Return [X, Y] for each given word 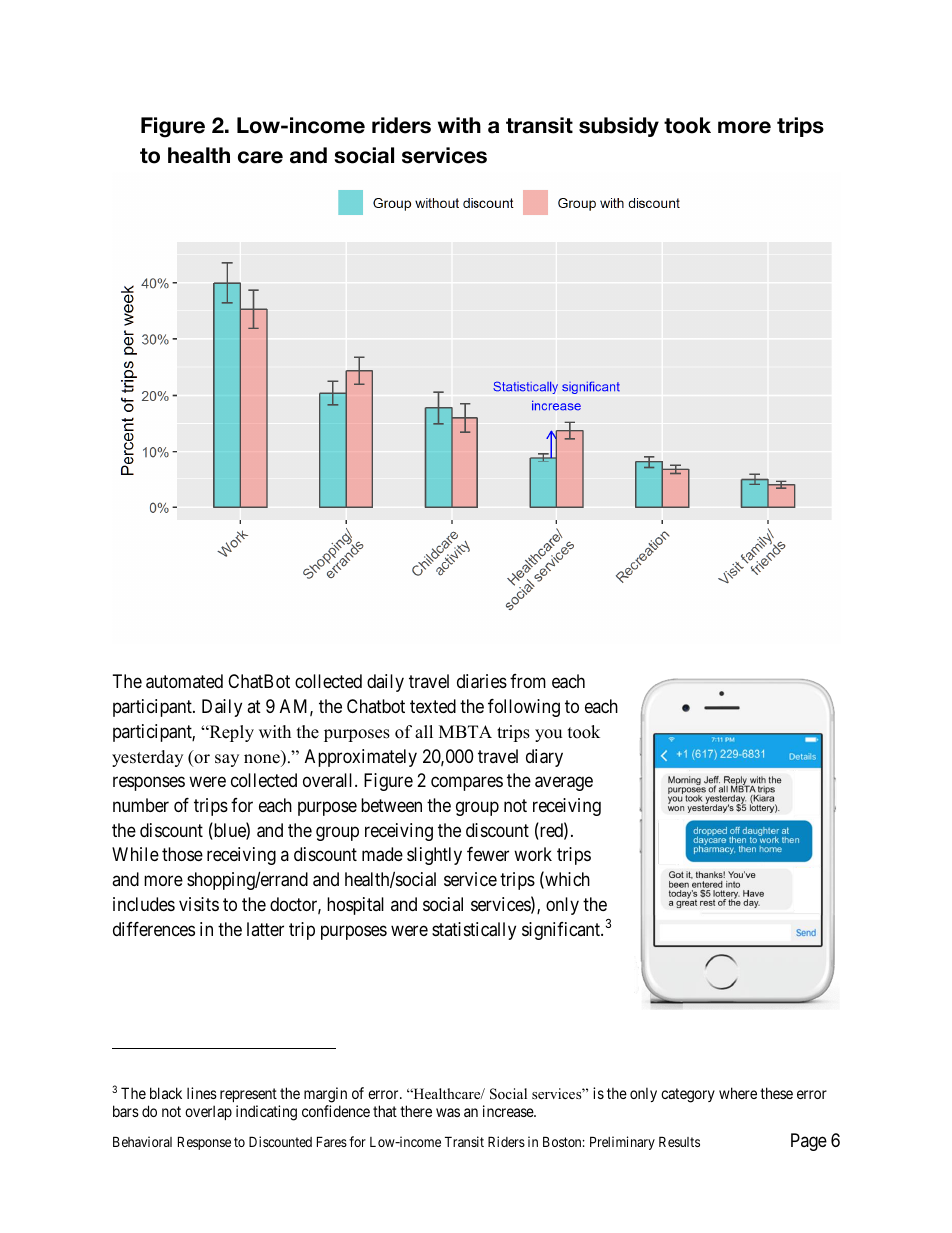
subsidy [619, 127]
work [533, 854]
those [182, 854]
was [448, 1112]
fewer [488, 854]
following [524, 708]
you [548, 735]
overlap [208, 1112]
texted [433, 706]
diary [544, 758]
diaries [482, 681]
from [528, 681]
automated [184, 681]
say [227, 760]
